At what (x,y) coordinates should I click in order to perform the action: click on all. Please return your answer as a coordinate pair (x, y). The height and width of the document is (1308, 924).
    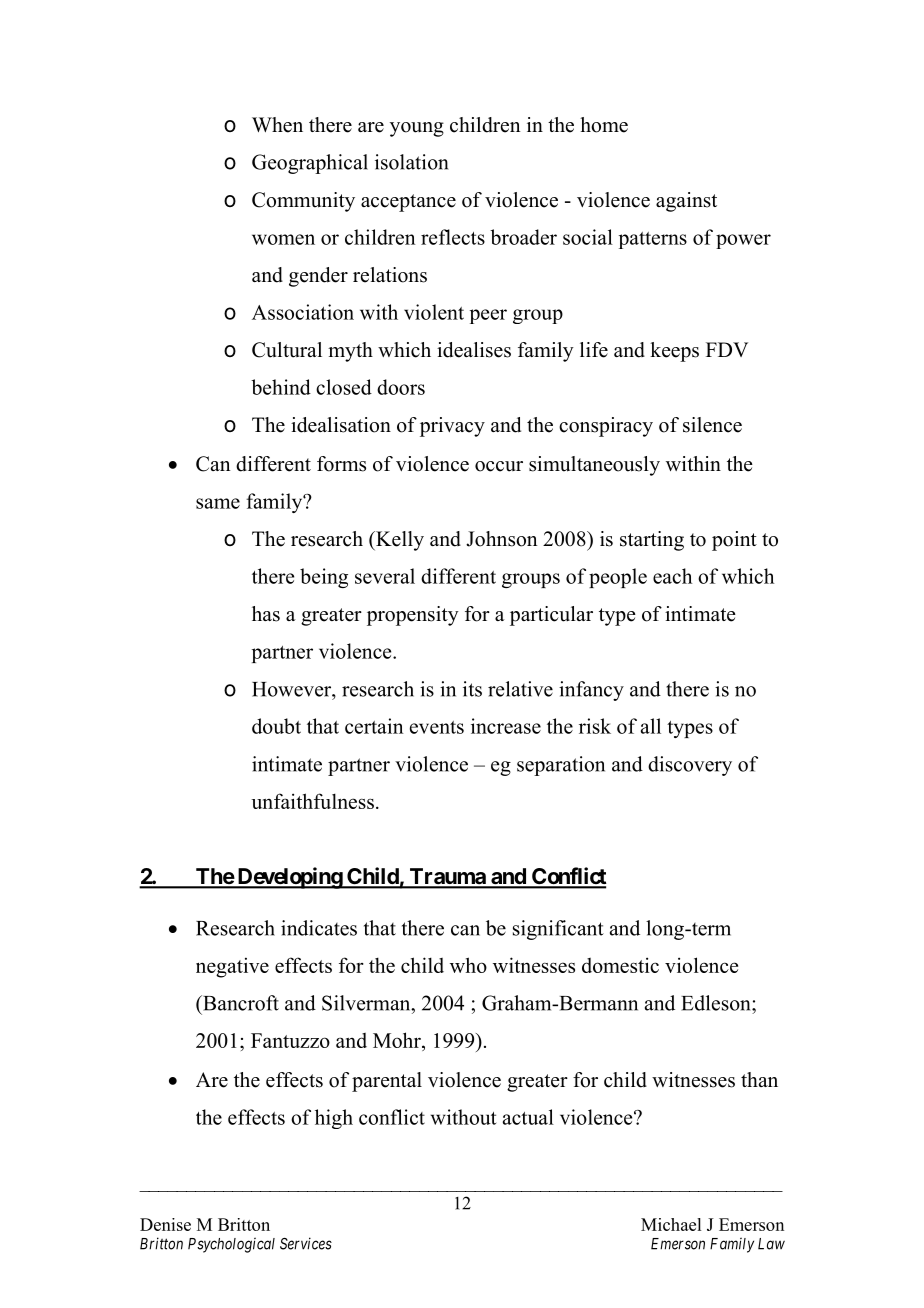
    Looking at the image, I should click on (651, 726).
